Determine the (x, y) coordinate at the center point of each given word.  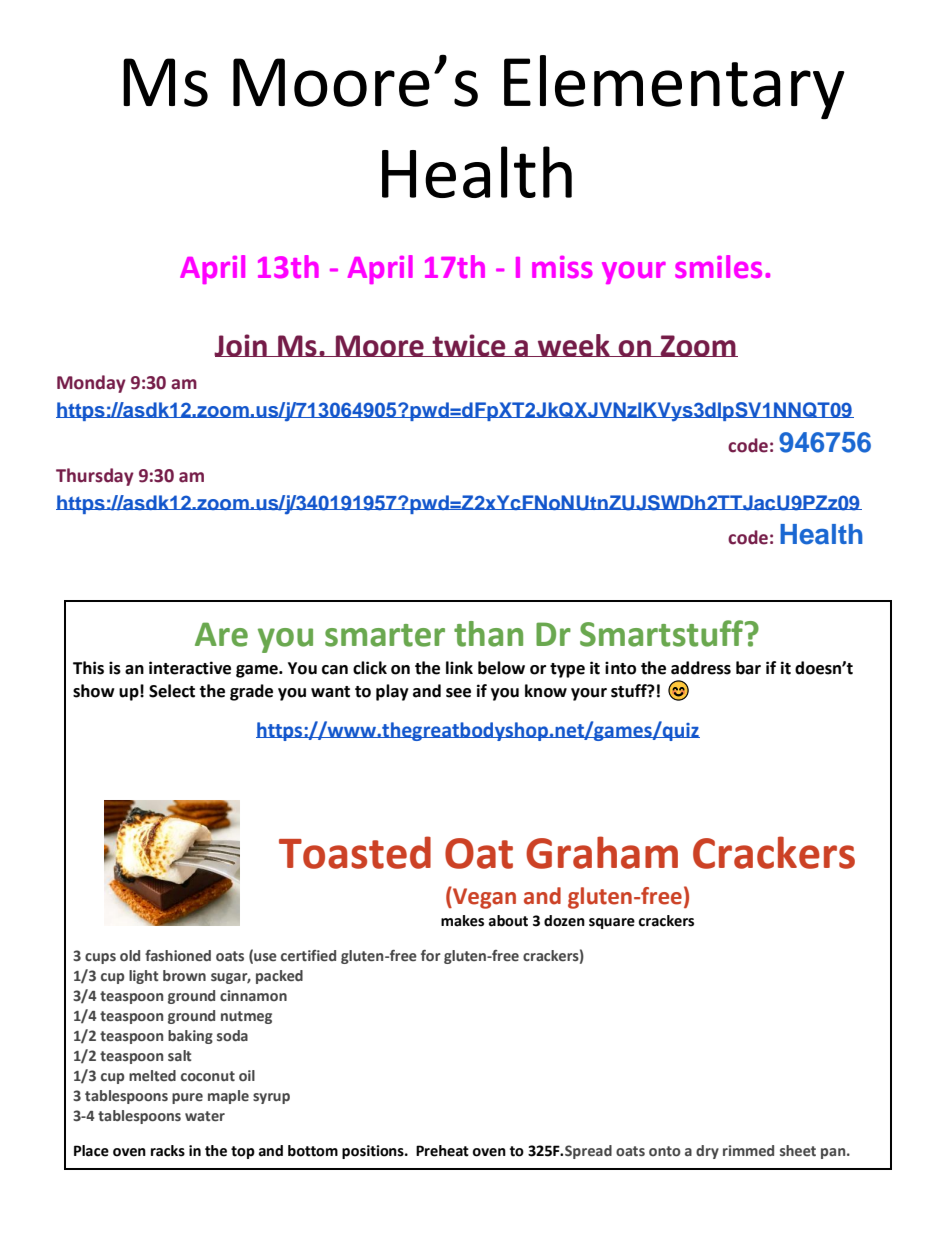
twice (469, 345)
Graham (602, 852)
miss (562, 267)
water (205, 1116)
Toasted (355, 852)
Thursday (95, 477)
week (573, 345)
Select (172, 691)
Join (241, 345)
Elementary (674, 87)
